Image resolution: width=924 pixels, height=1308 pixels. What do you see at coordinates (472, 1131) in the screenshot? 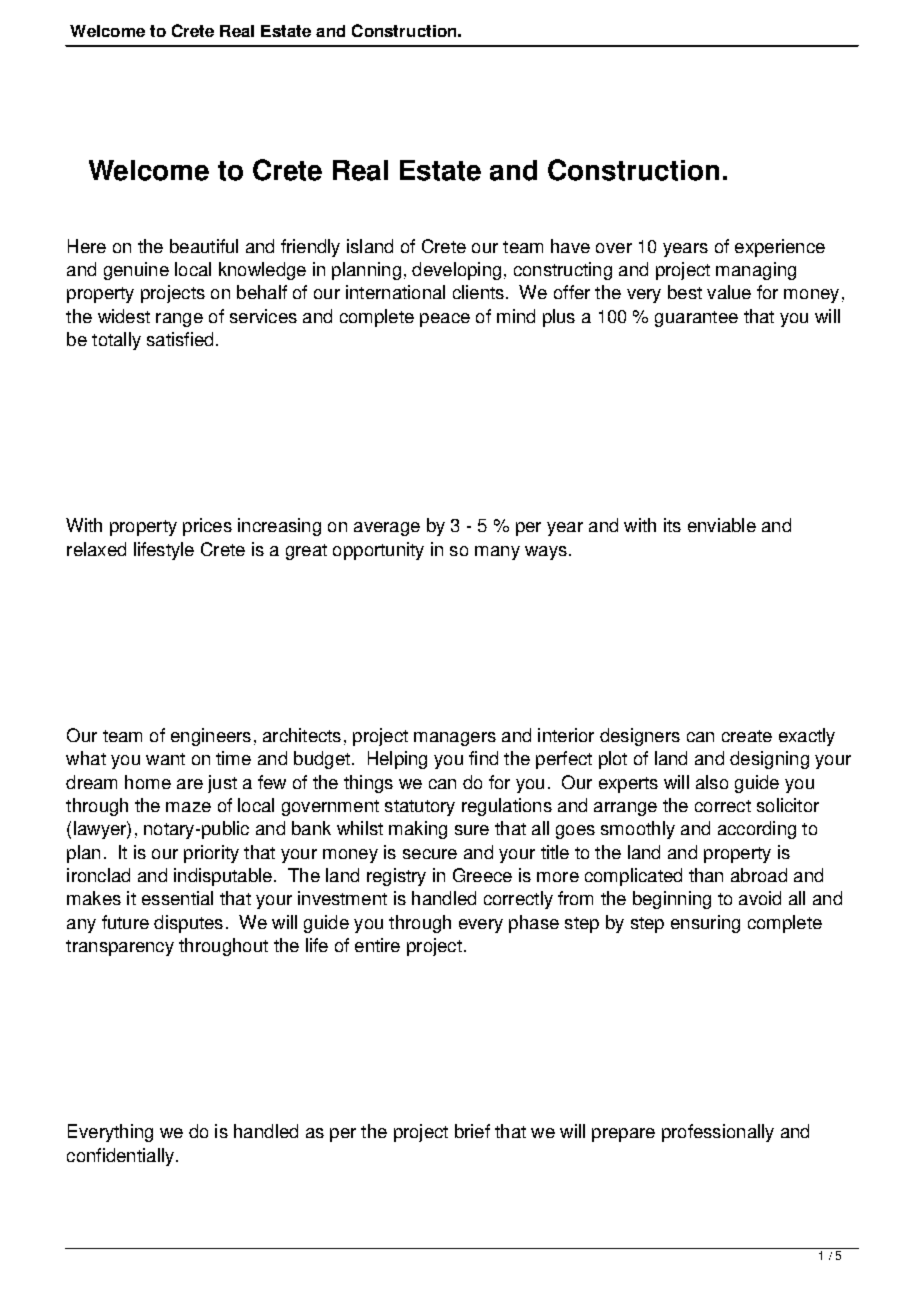
I see `brief` at bounding box center [472, 1131].
